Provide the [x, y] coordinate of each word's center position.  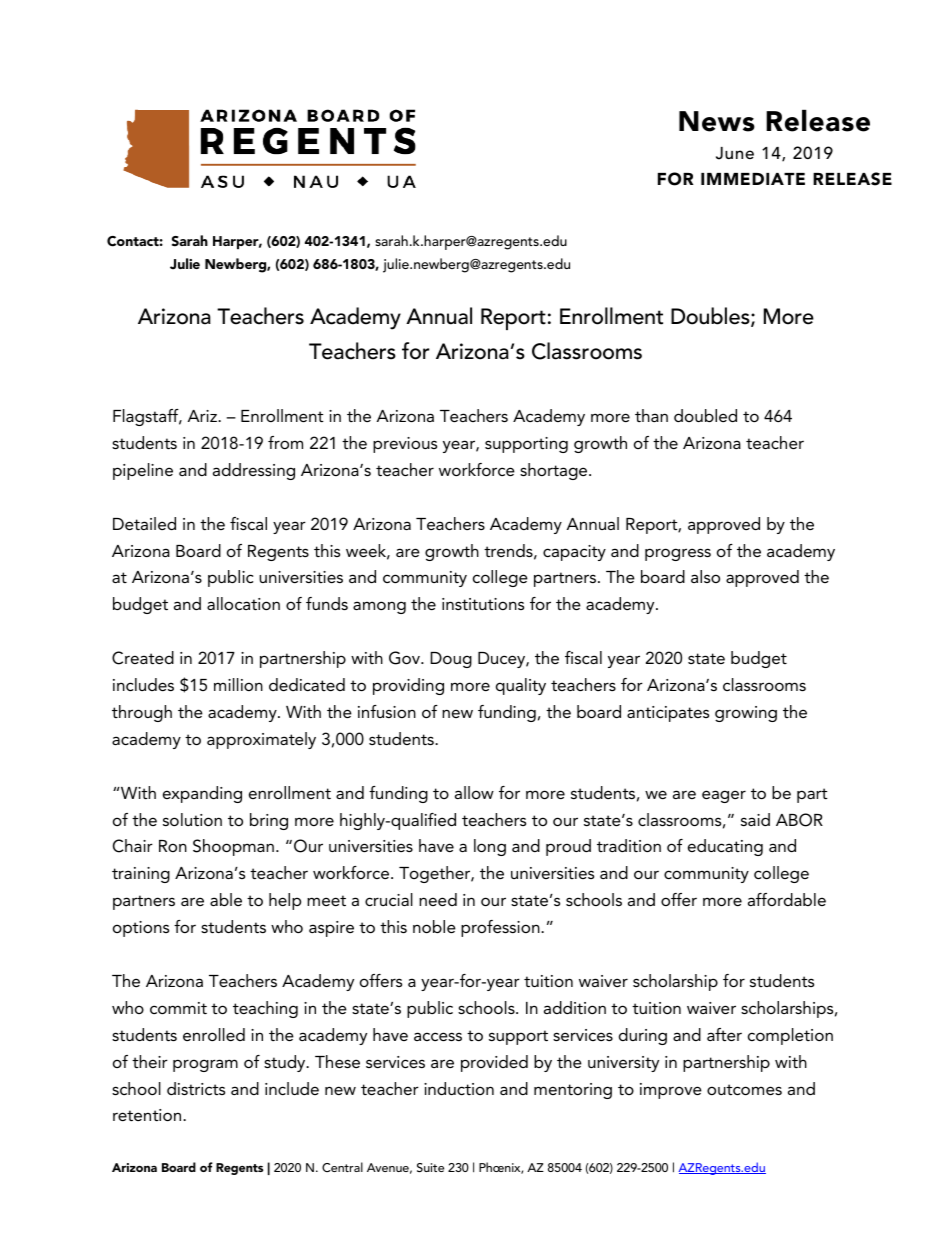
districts [196, 1088]
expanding [202, 794]
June [735, 153]
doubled [705, 415]
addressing [254, 471]
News [717, 121]
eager [724, 796]
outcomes [744, 1089]
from [285, 442]
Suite [430, 1167]
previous [405, 445]
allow [474, 792]
